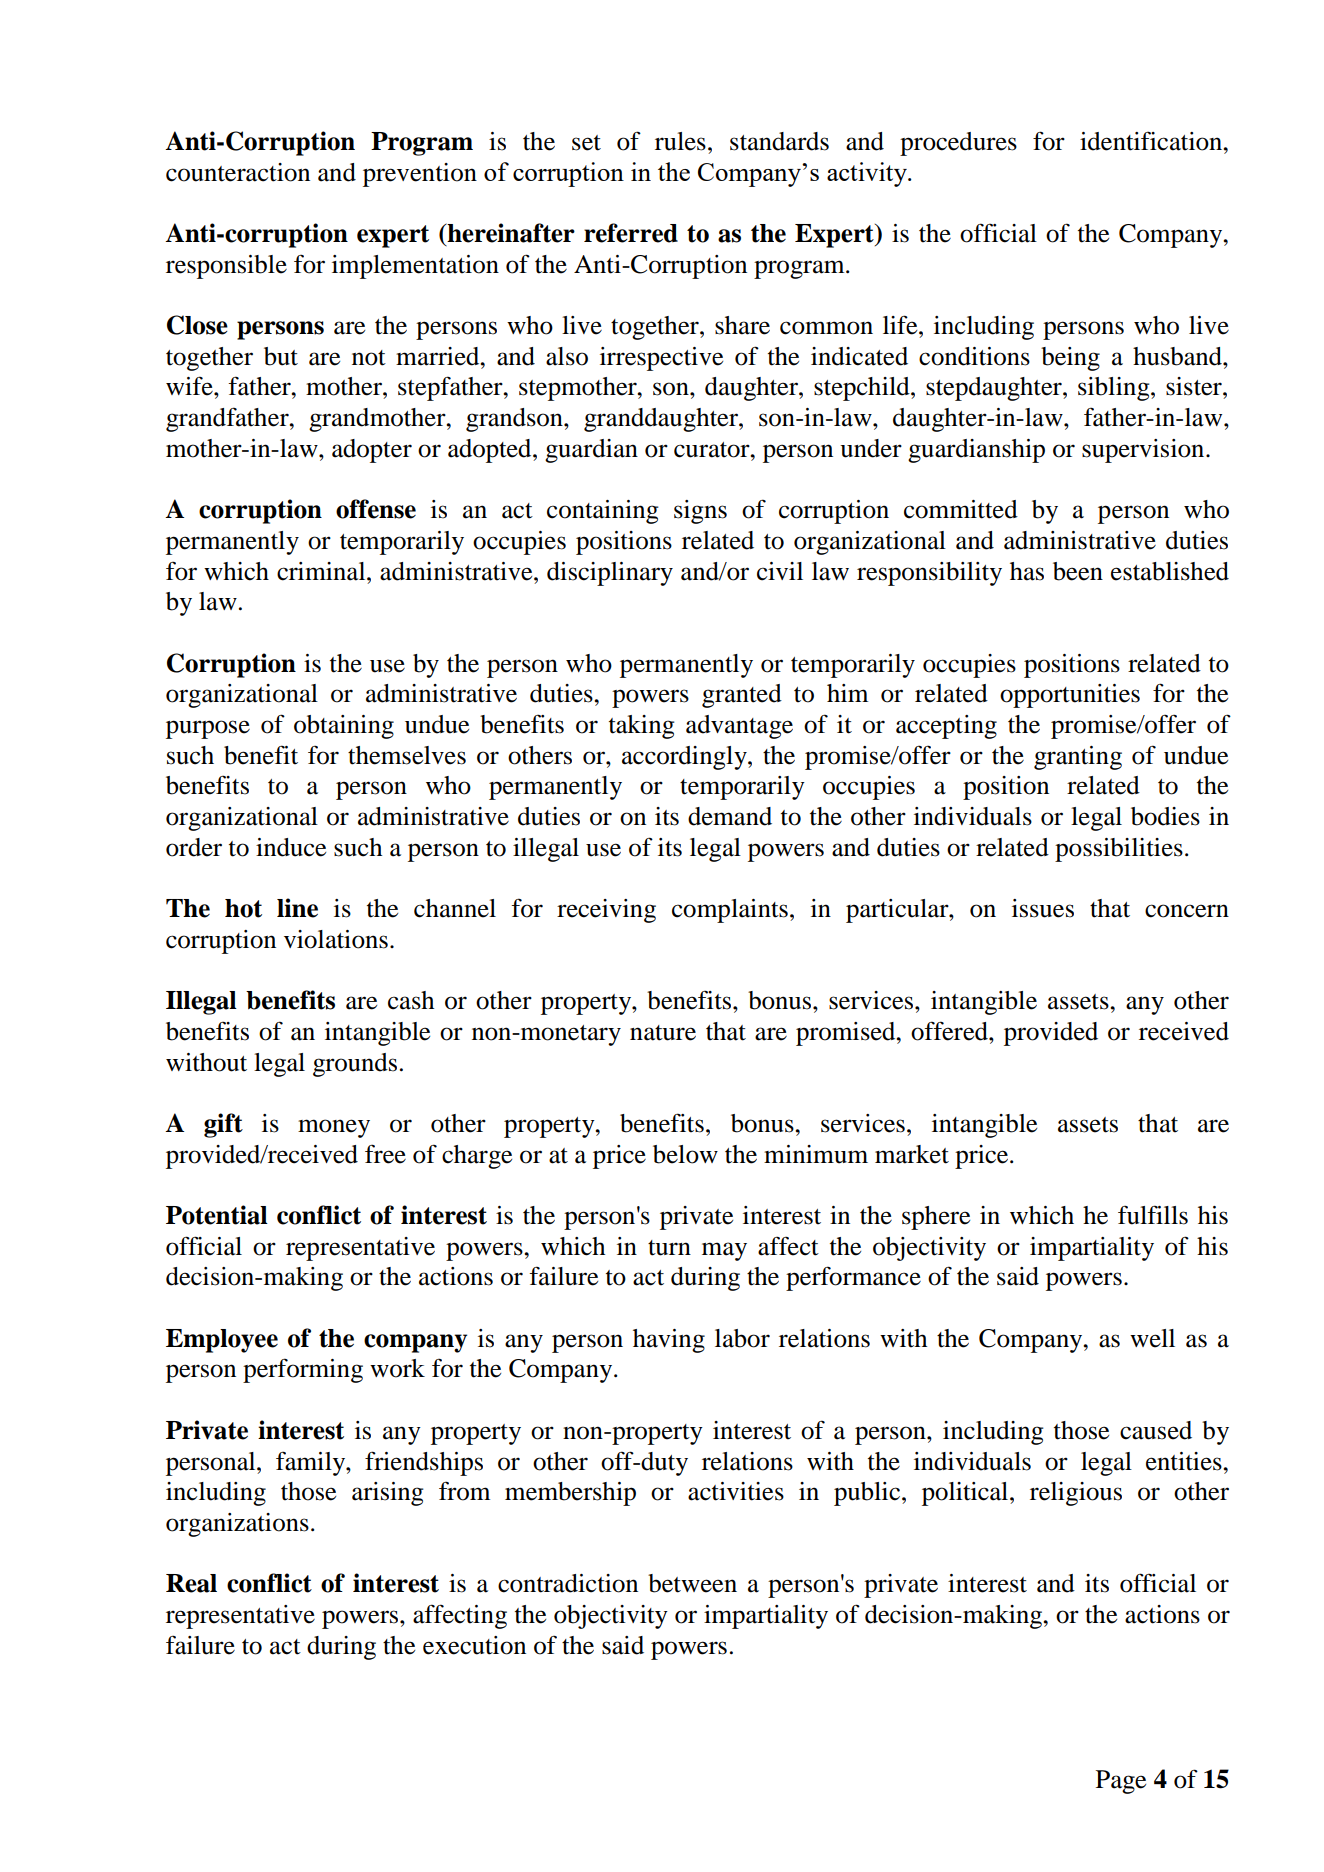  Describe the element at coordinates (669, 1248) in the screenshot. I see `turn` at that location.
